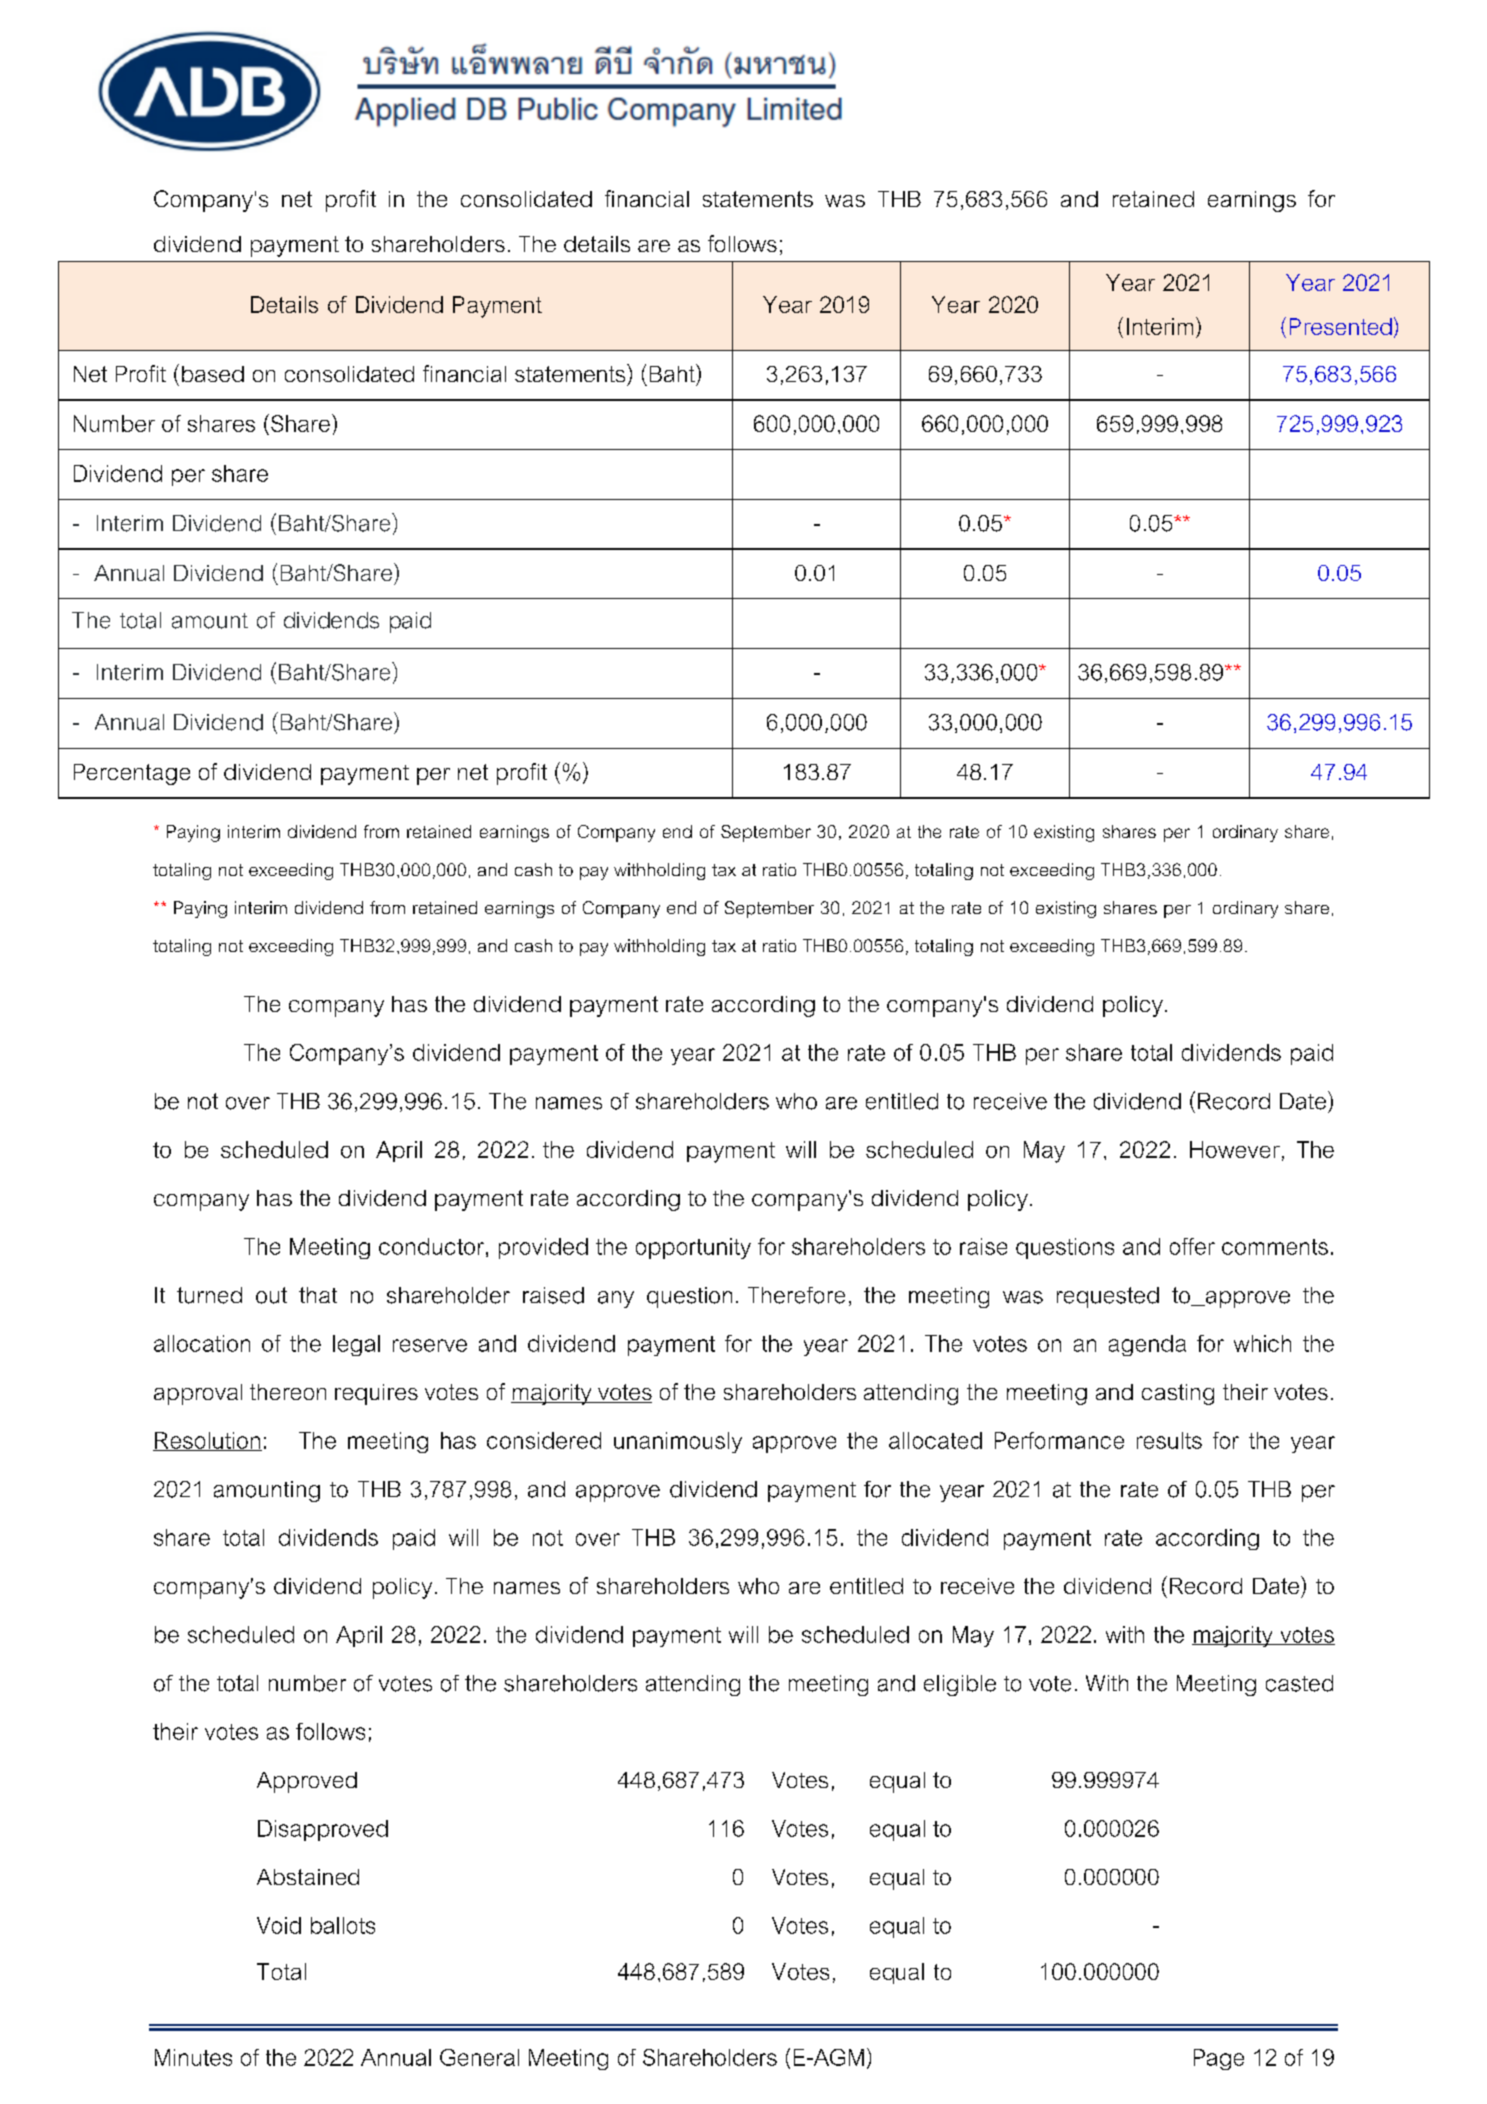  Describe the element at coordinates (271, 1295) in the screenshot. I see `out` at that location.
